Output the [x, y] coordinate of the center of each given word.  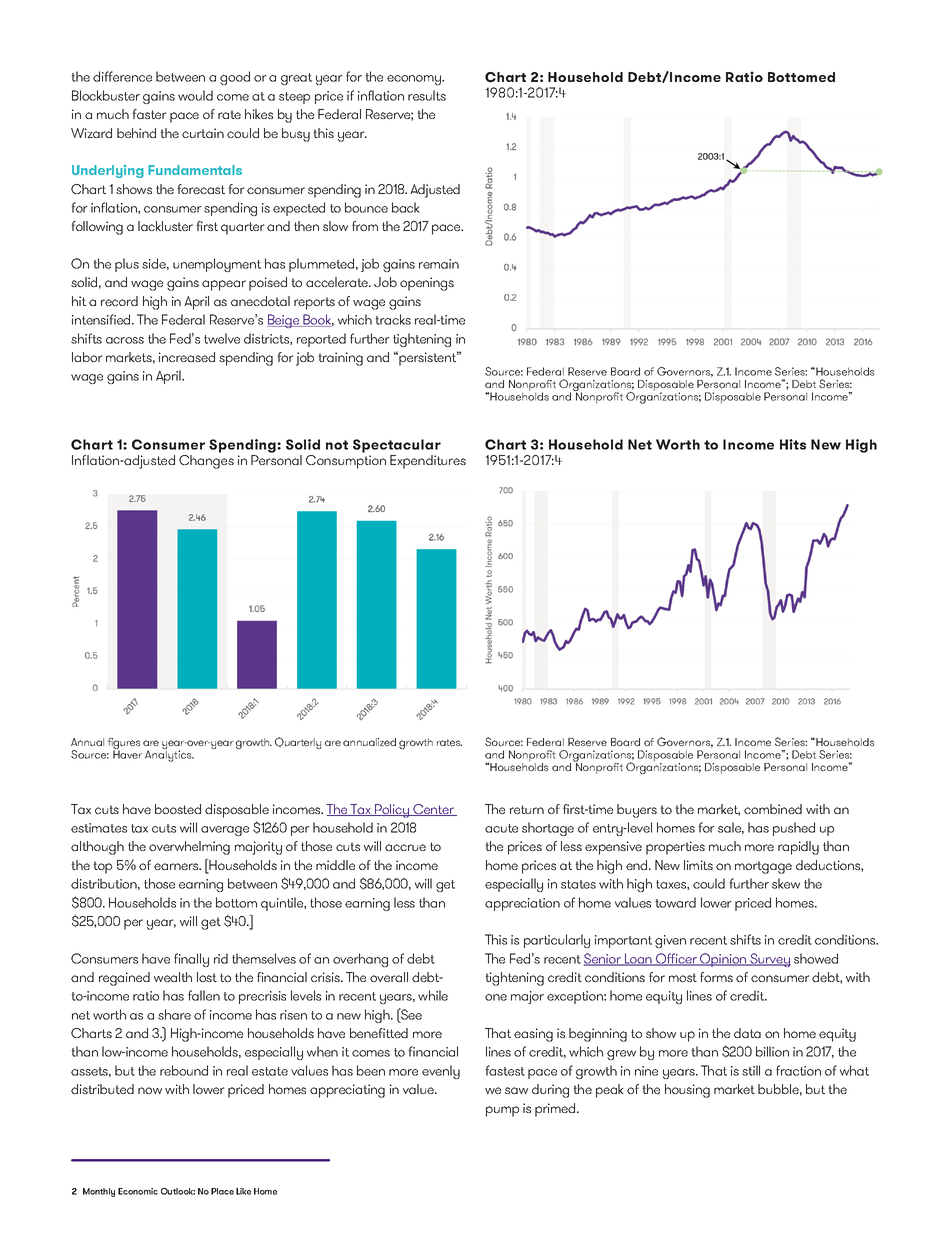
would [195, 95]
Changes [206, 462]
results [427, 95]
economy [415, 80]
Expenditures [428, 462]
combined [773, 809]
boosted [178, 809]
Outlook [178, 1191]
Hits [793, 444]
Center [433, 810]
